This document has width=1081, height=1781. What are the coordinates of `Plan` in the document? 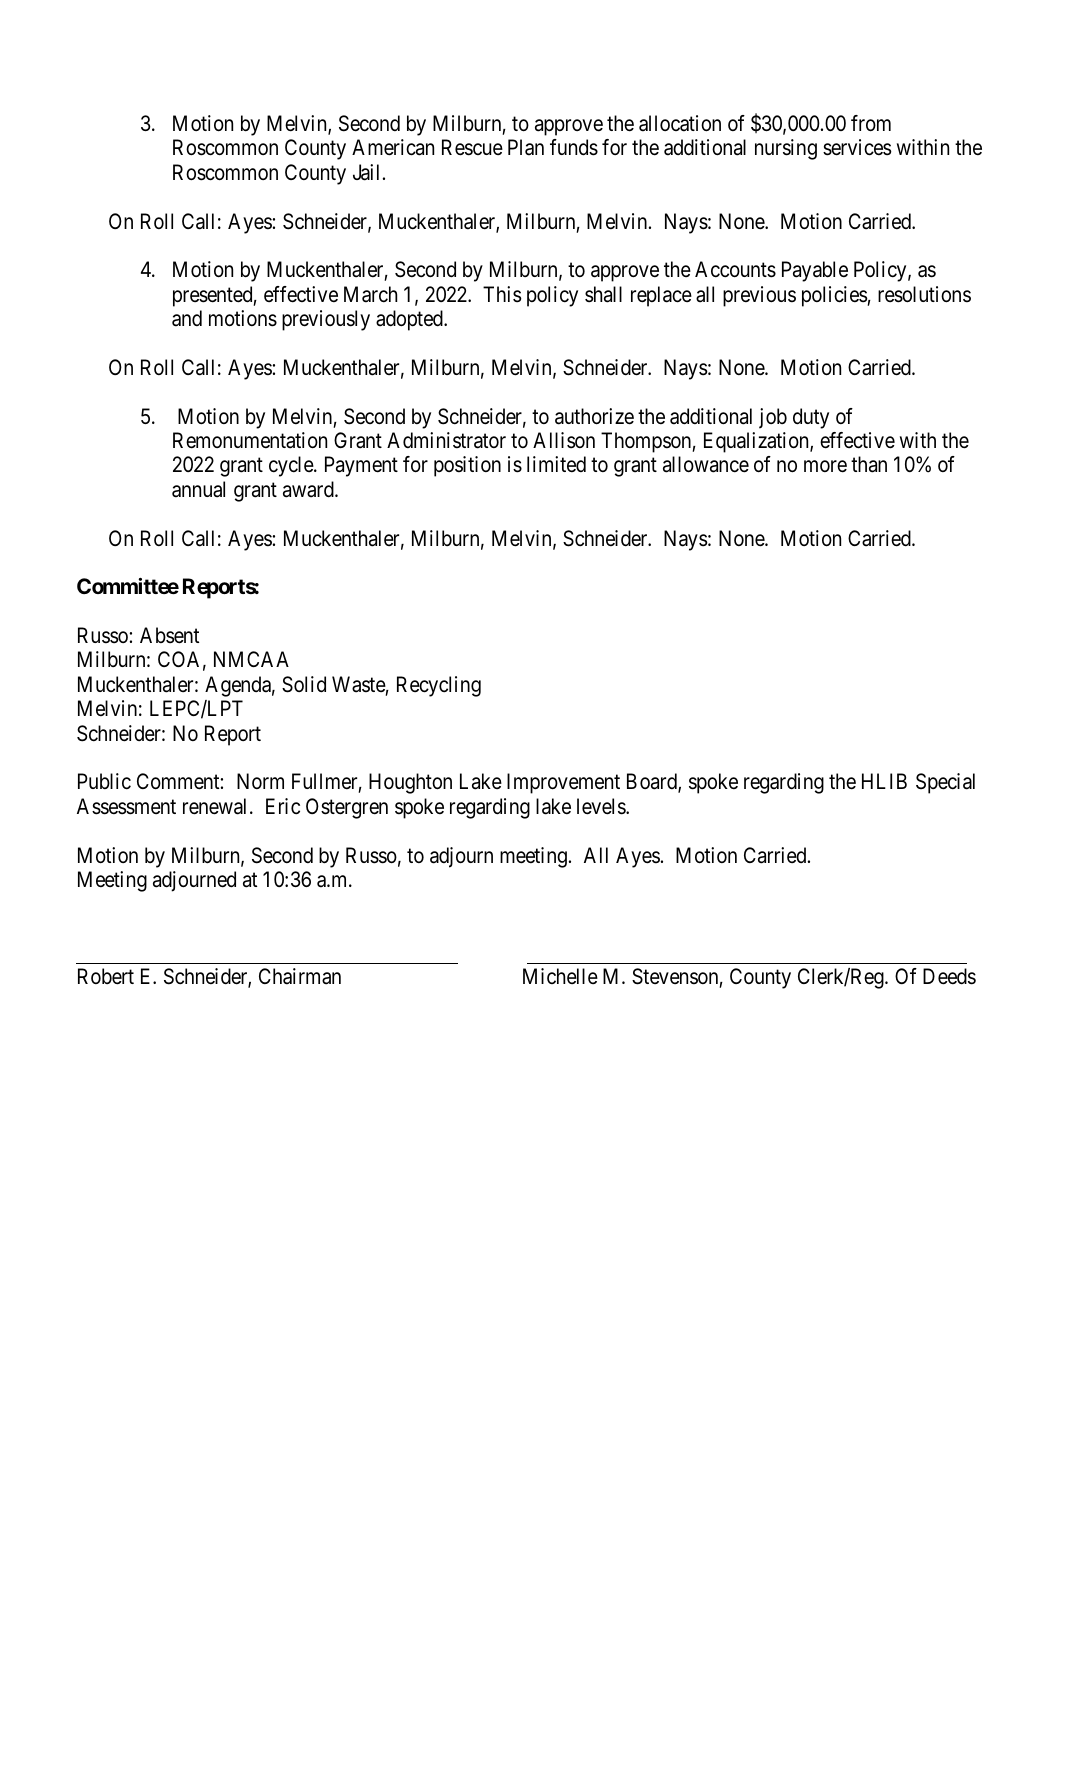 It's located at (526, 147).
